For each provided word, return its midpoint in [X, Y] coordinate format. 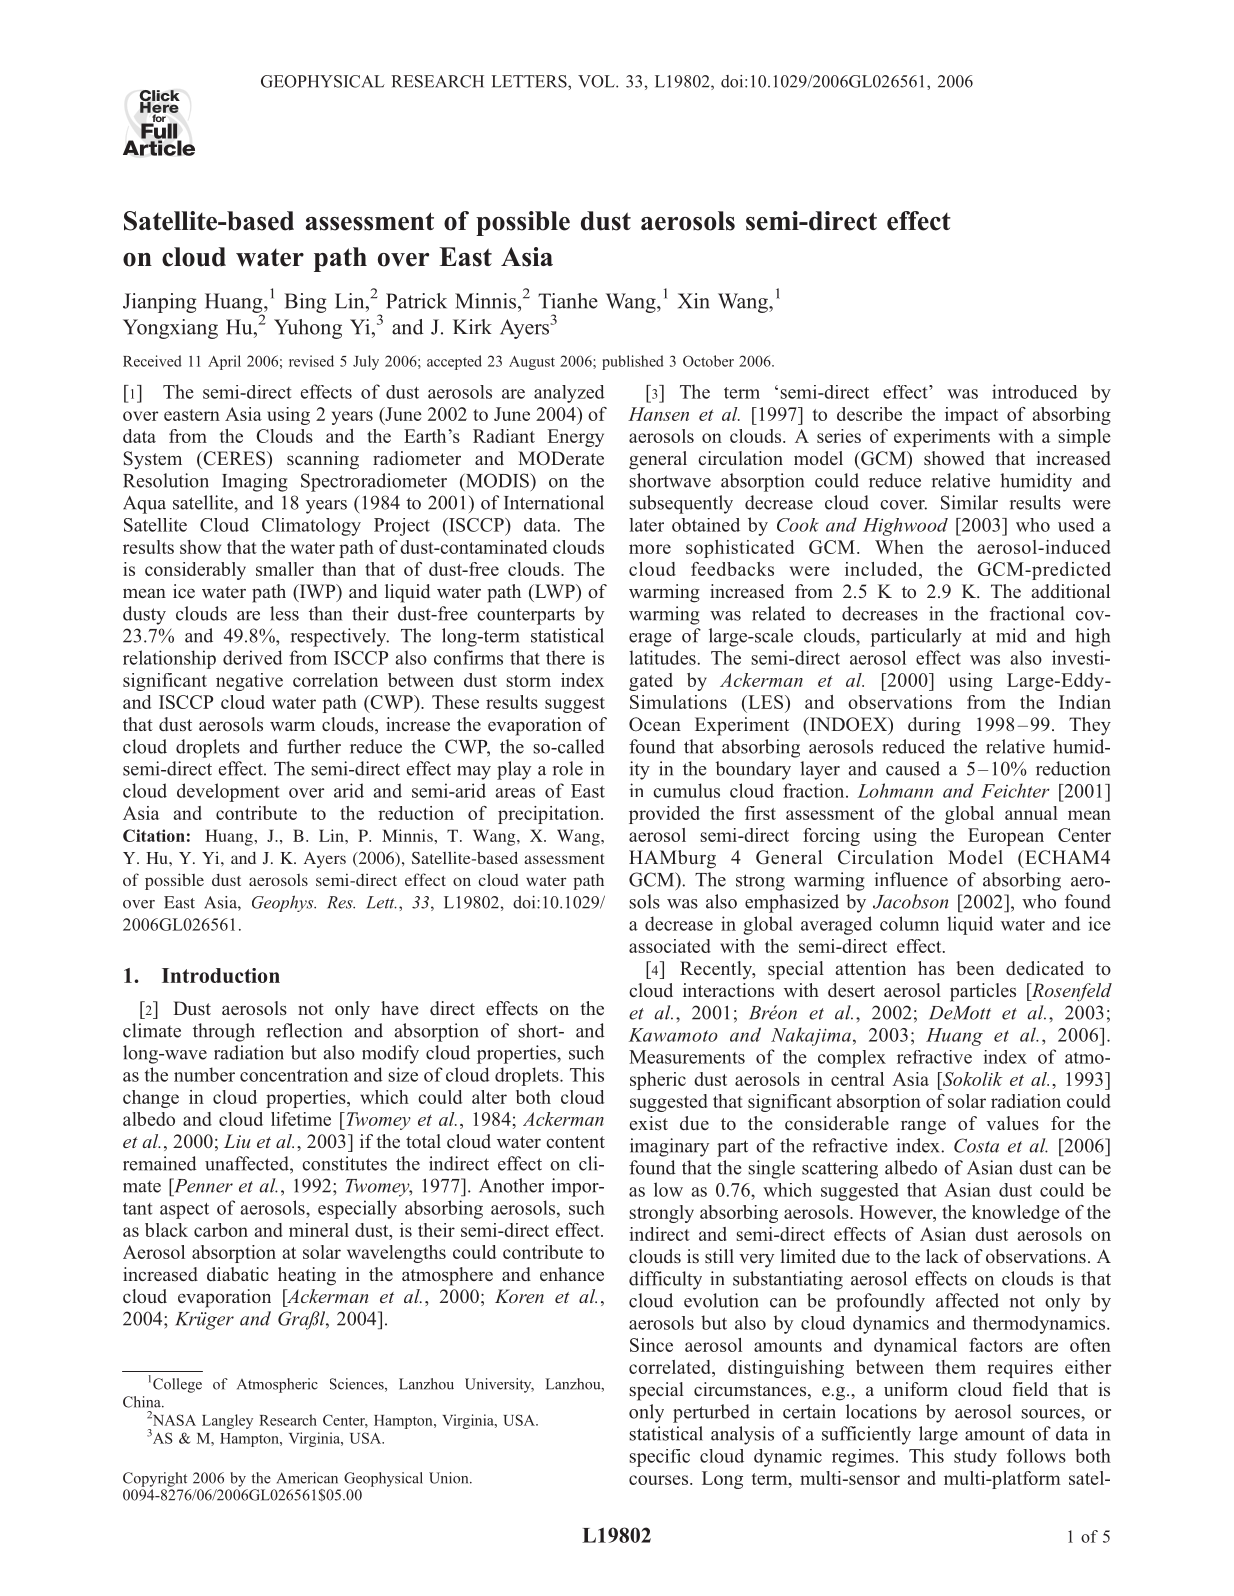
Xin [694, 301]
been [975, 968]
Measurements [687, 1057]
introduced [1035, 391]
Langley [227, 1421]
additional [1071, 591]
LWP [554, 592]
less [284, 613]
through [224, 1032]
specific [659, 1458]
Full [160, 131]
